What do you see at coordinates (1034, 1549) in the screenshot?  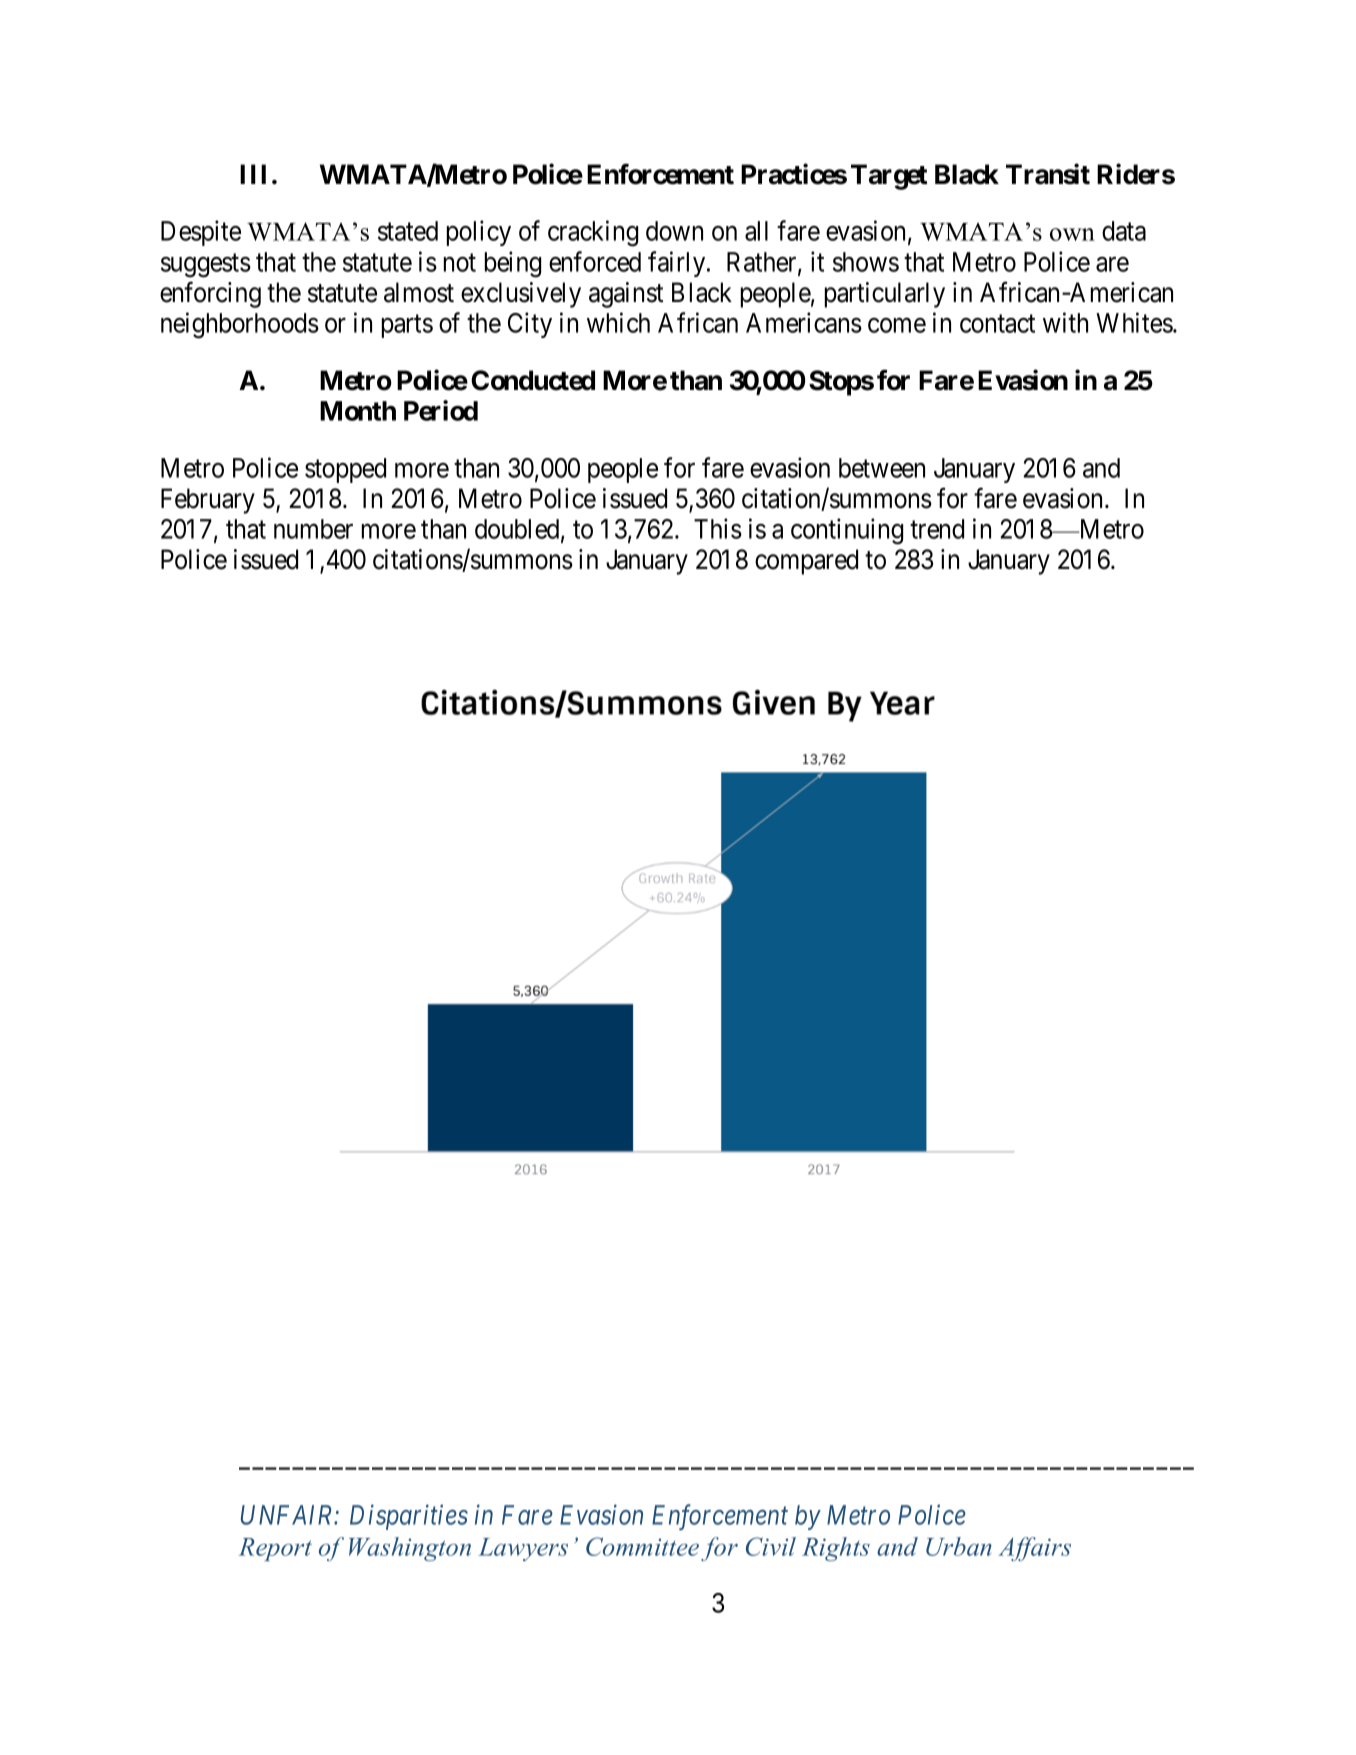 I see `Affairs` at bounding box center [1034, 1549].
